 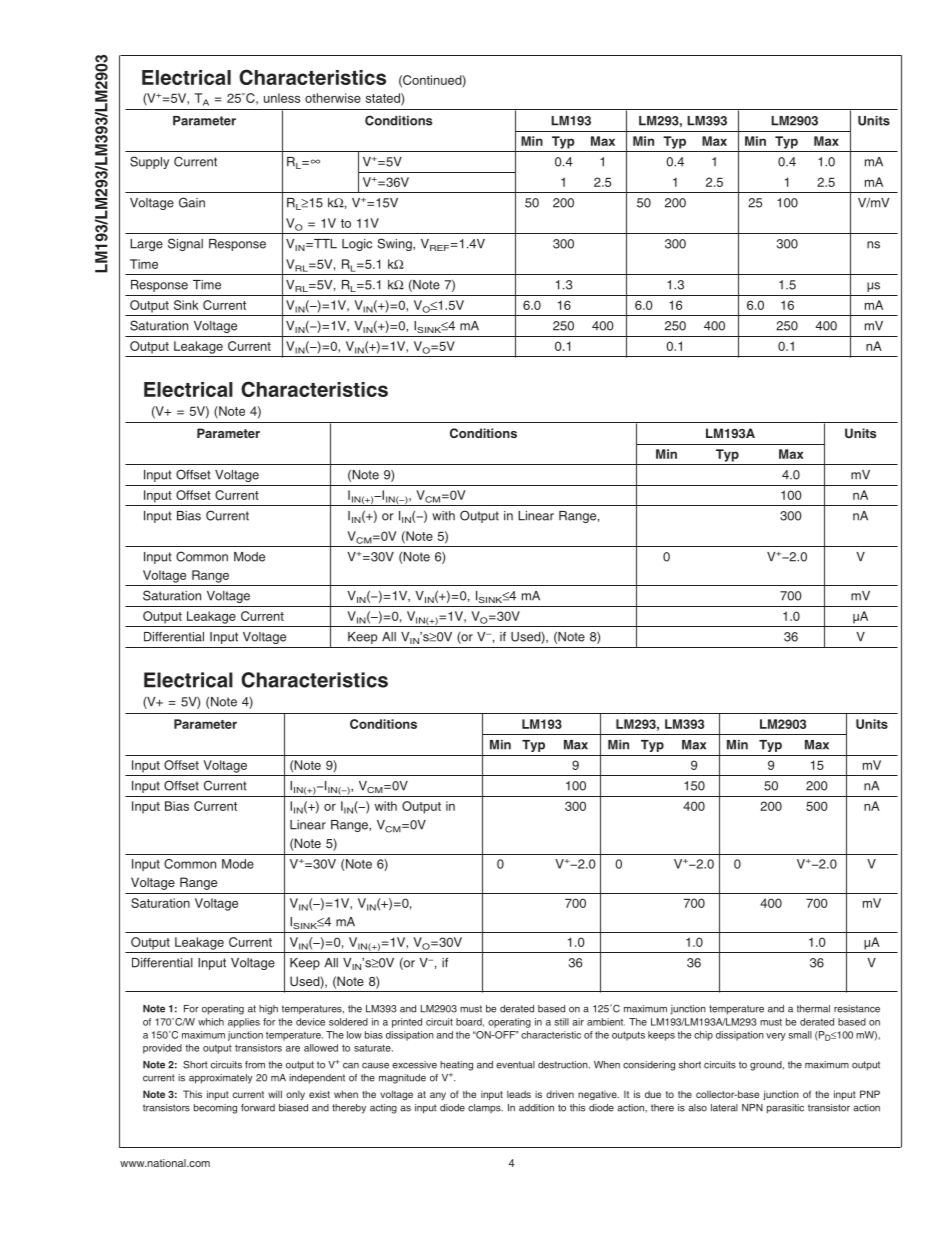 What do you see at coordinates (282, 98) in the image?
I see `unless` at bounding box center [282, 98].
